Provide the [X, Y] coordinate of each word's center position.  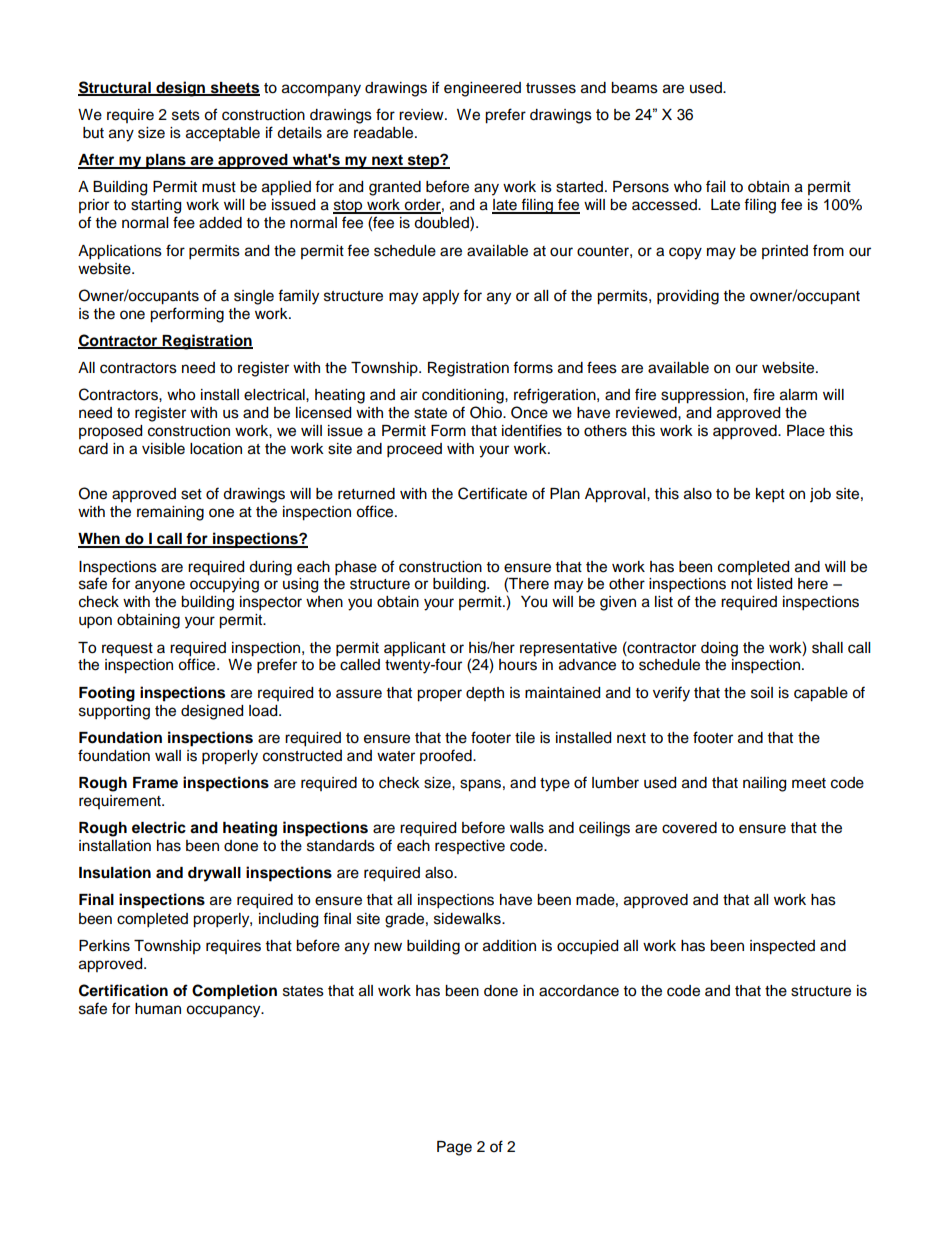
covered [689, 828]
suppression [702, 396]
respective [470, 847]
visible [163, 449]
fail [715, 186]
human [158, 1008]
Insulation [115, 872]
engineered [482, 89]
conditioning [464, 396]
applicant [415, 649]
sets [186, 115]
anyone [160, 586]
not [741, 584]
